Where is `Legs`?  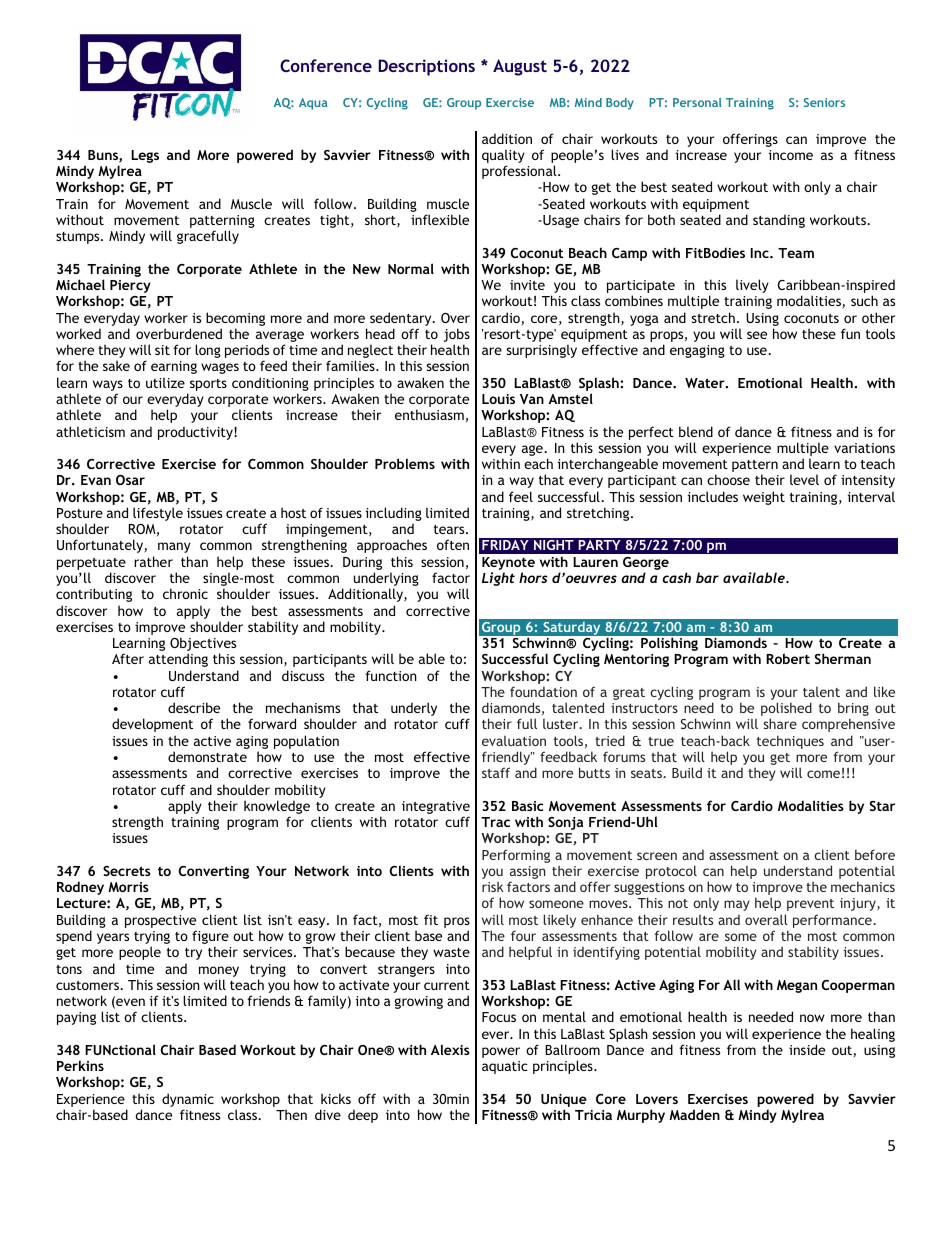 Legs is located at coordinates (145, 156).
